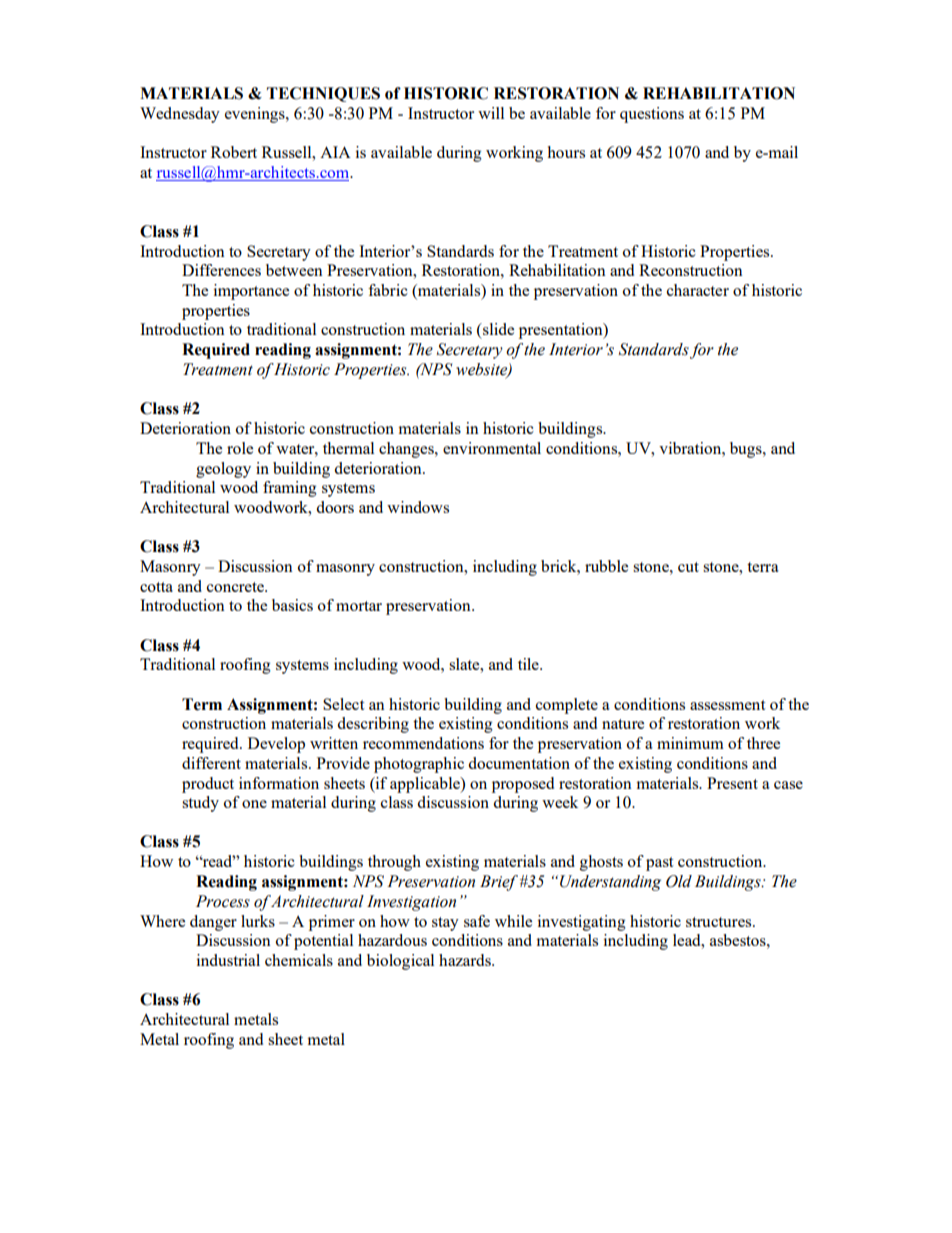  Describe the element at coordinates (290, 489) in the screenshot. I see `framing` at that location.
